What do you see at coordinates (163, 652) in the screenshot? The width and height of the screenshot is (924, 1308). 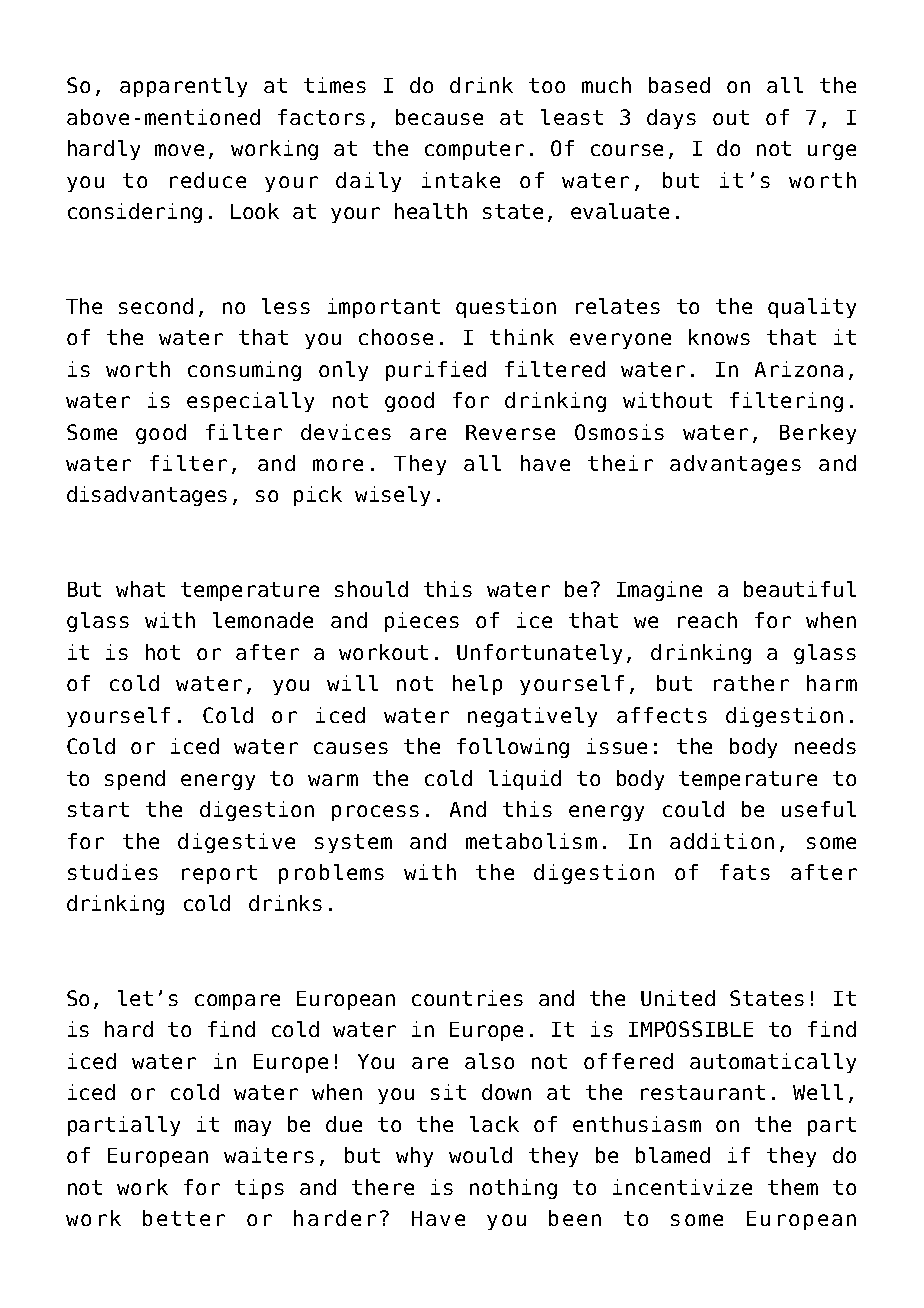 I see `hot` at bounding box center [163, 652].
